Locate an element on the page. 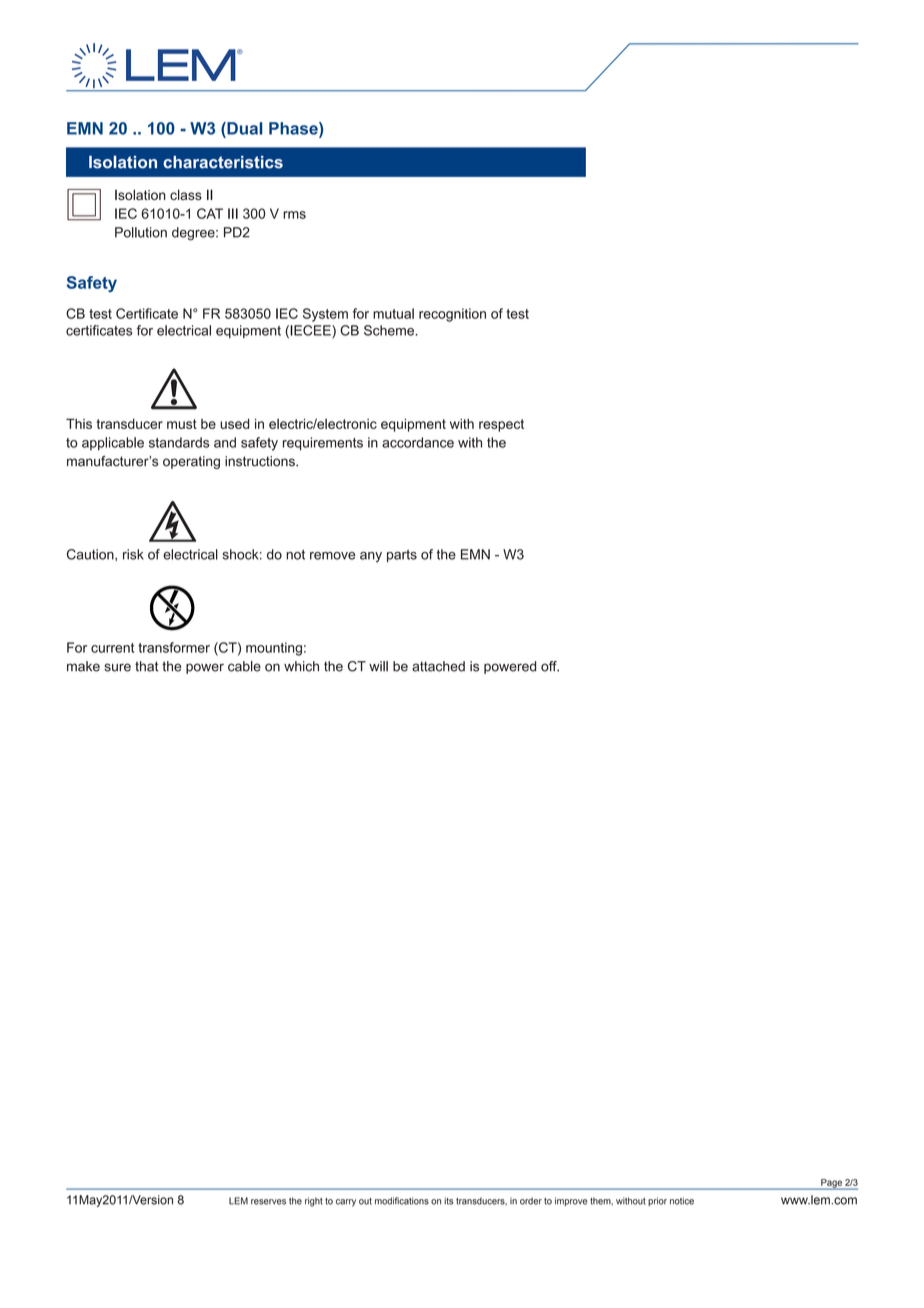 This image has width=924, height=1308. accordance is located at coordinates (418, 442).
